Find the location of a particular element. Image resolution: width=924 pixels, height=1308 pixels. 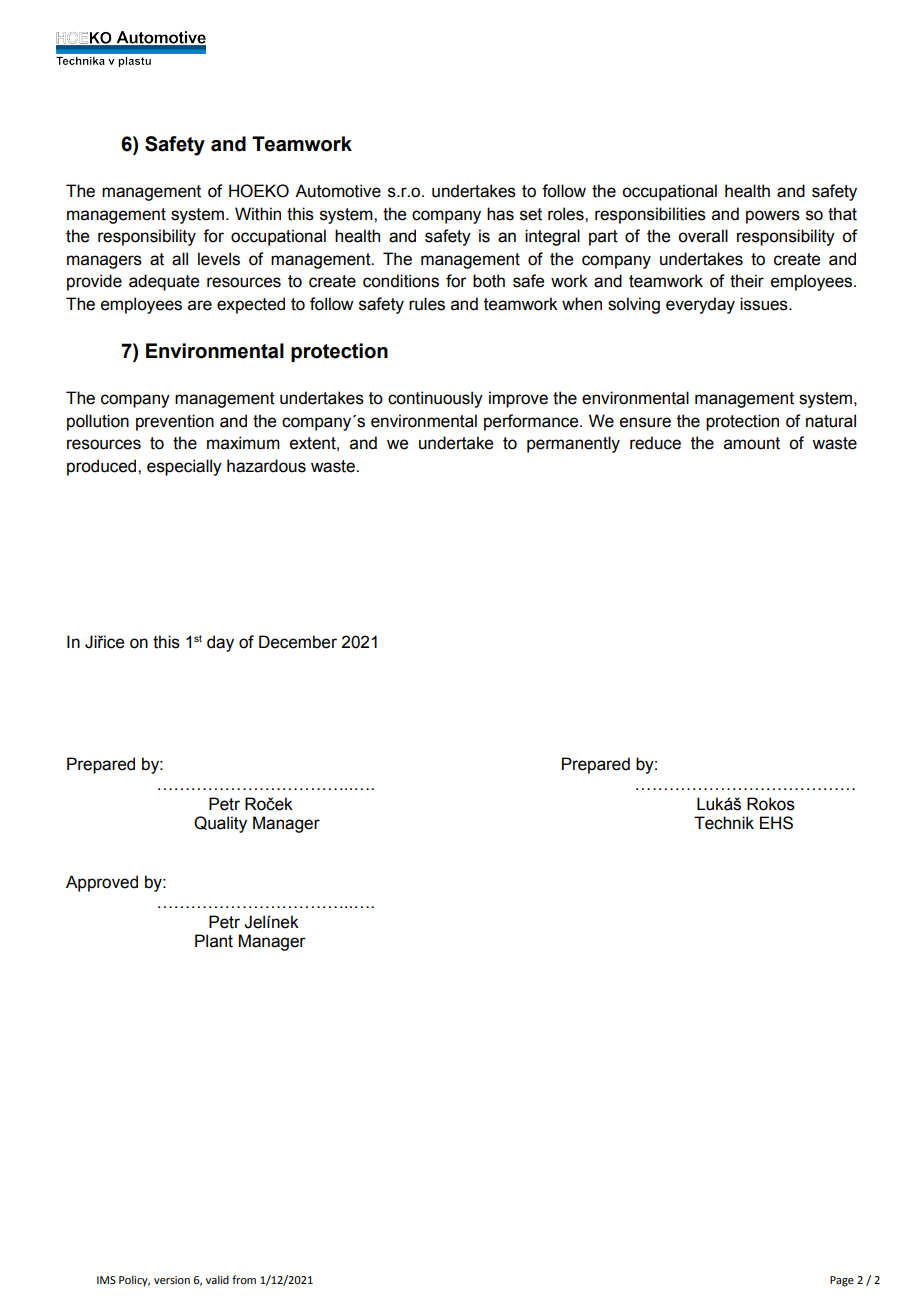

December is located at coordinates (298, 642).
